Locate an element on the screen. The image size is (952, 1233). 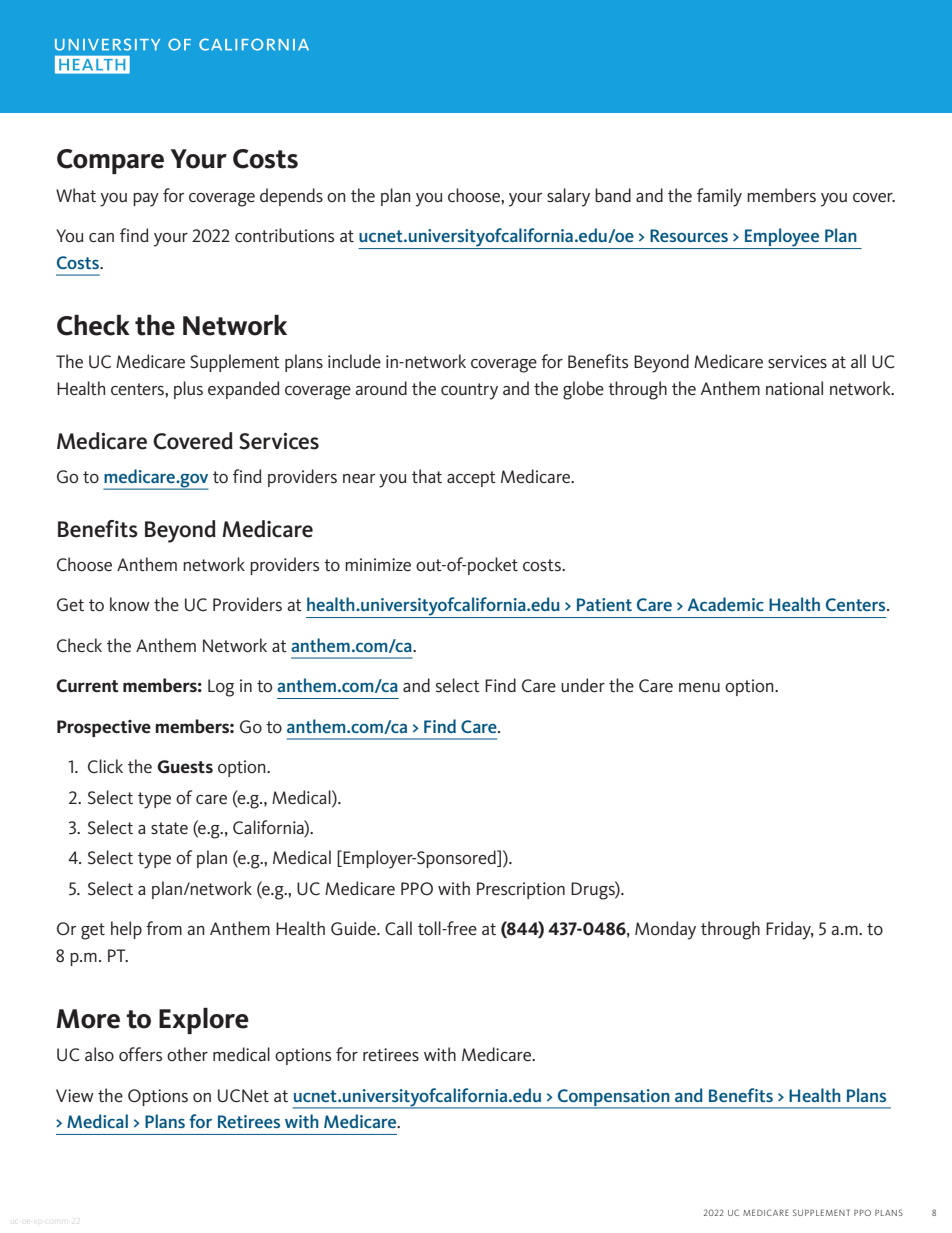
Academic is located at coordinates (726, 604).
